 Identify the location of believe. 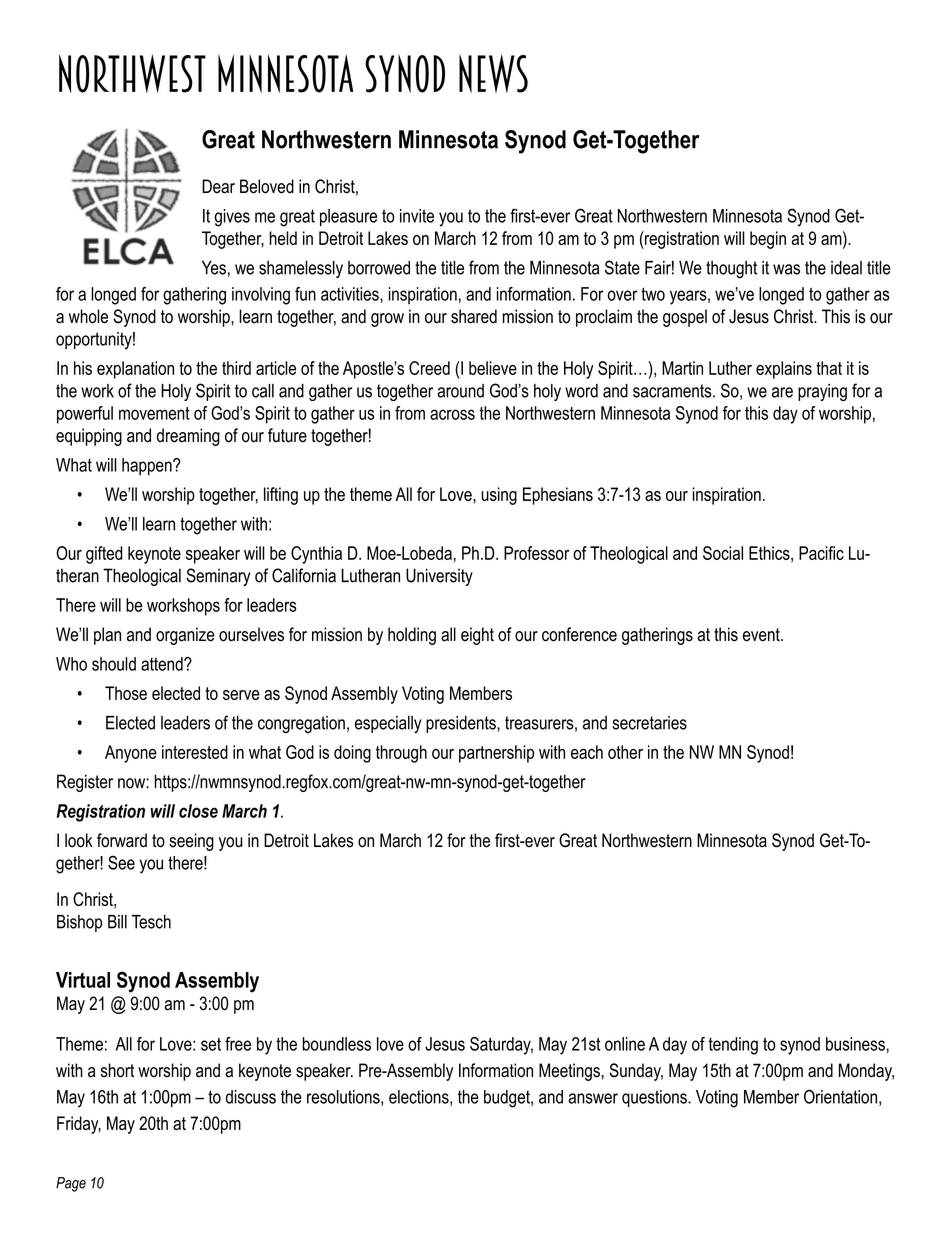
(493, 368).
